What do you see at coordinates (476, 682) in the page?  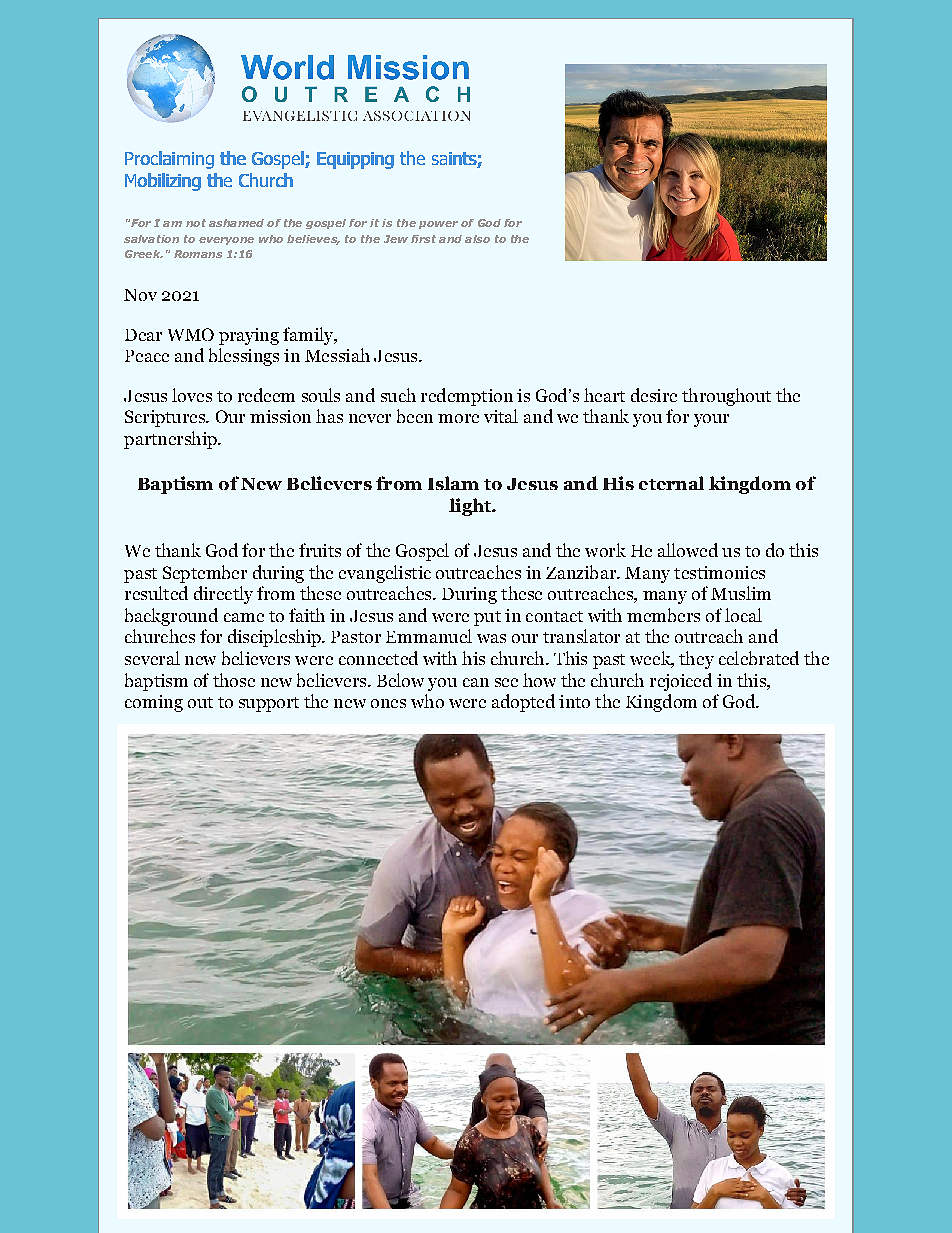 I see `can` at bounding box center [476, 682].
